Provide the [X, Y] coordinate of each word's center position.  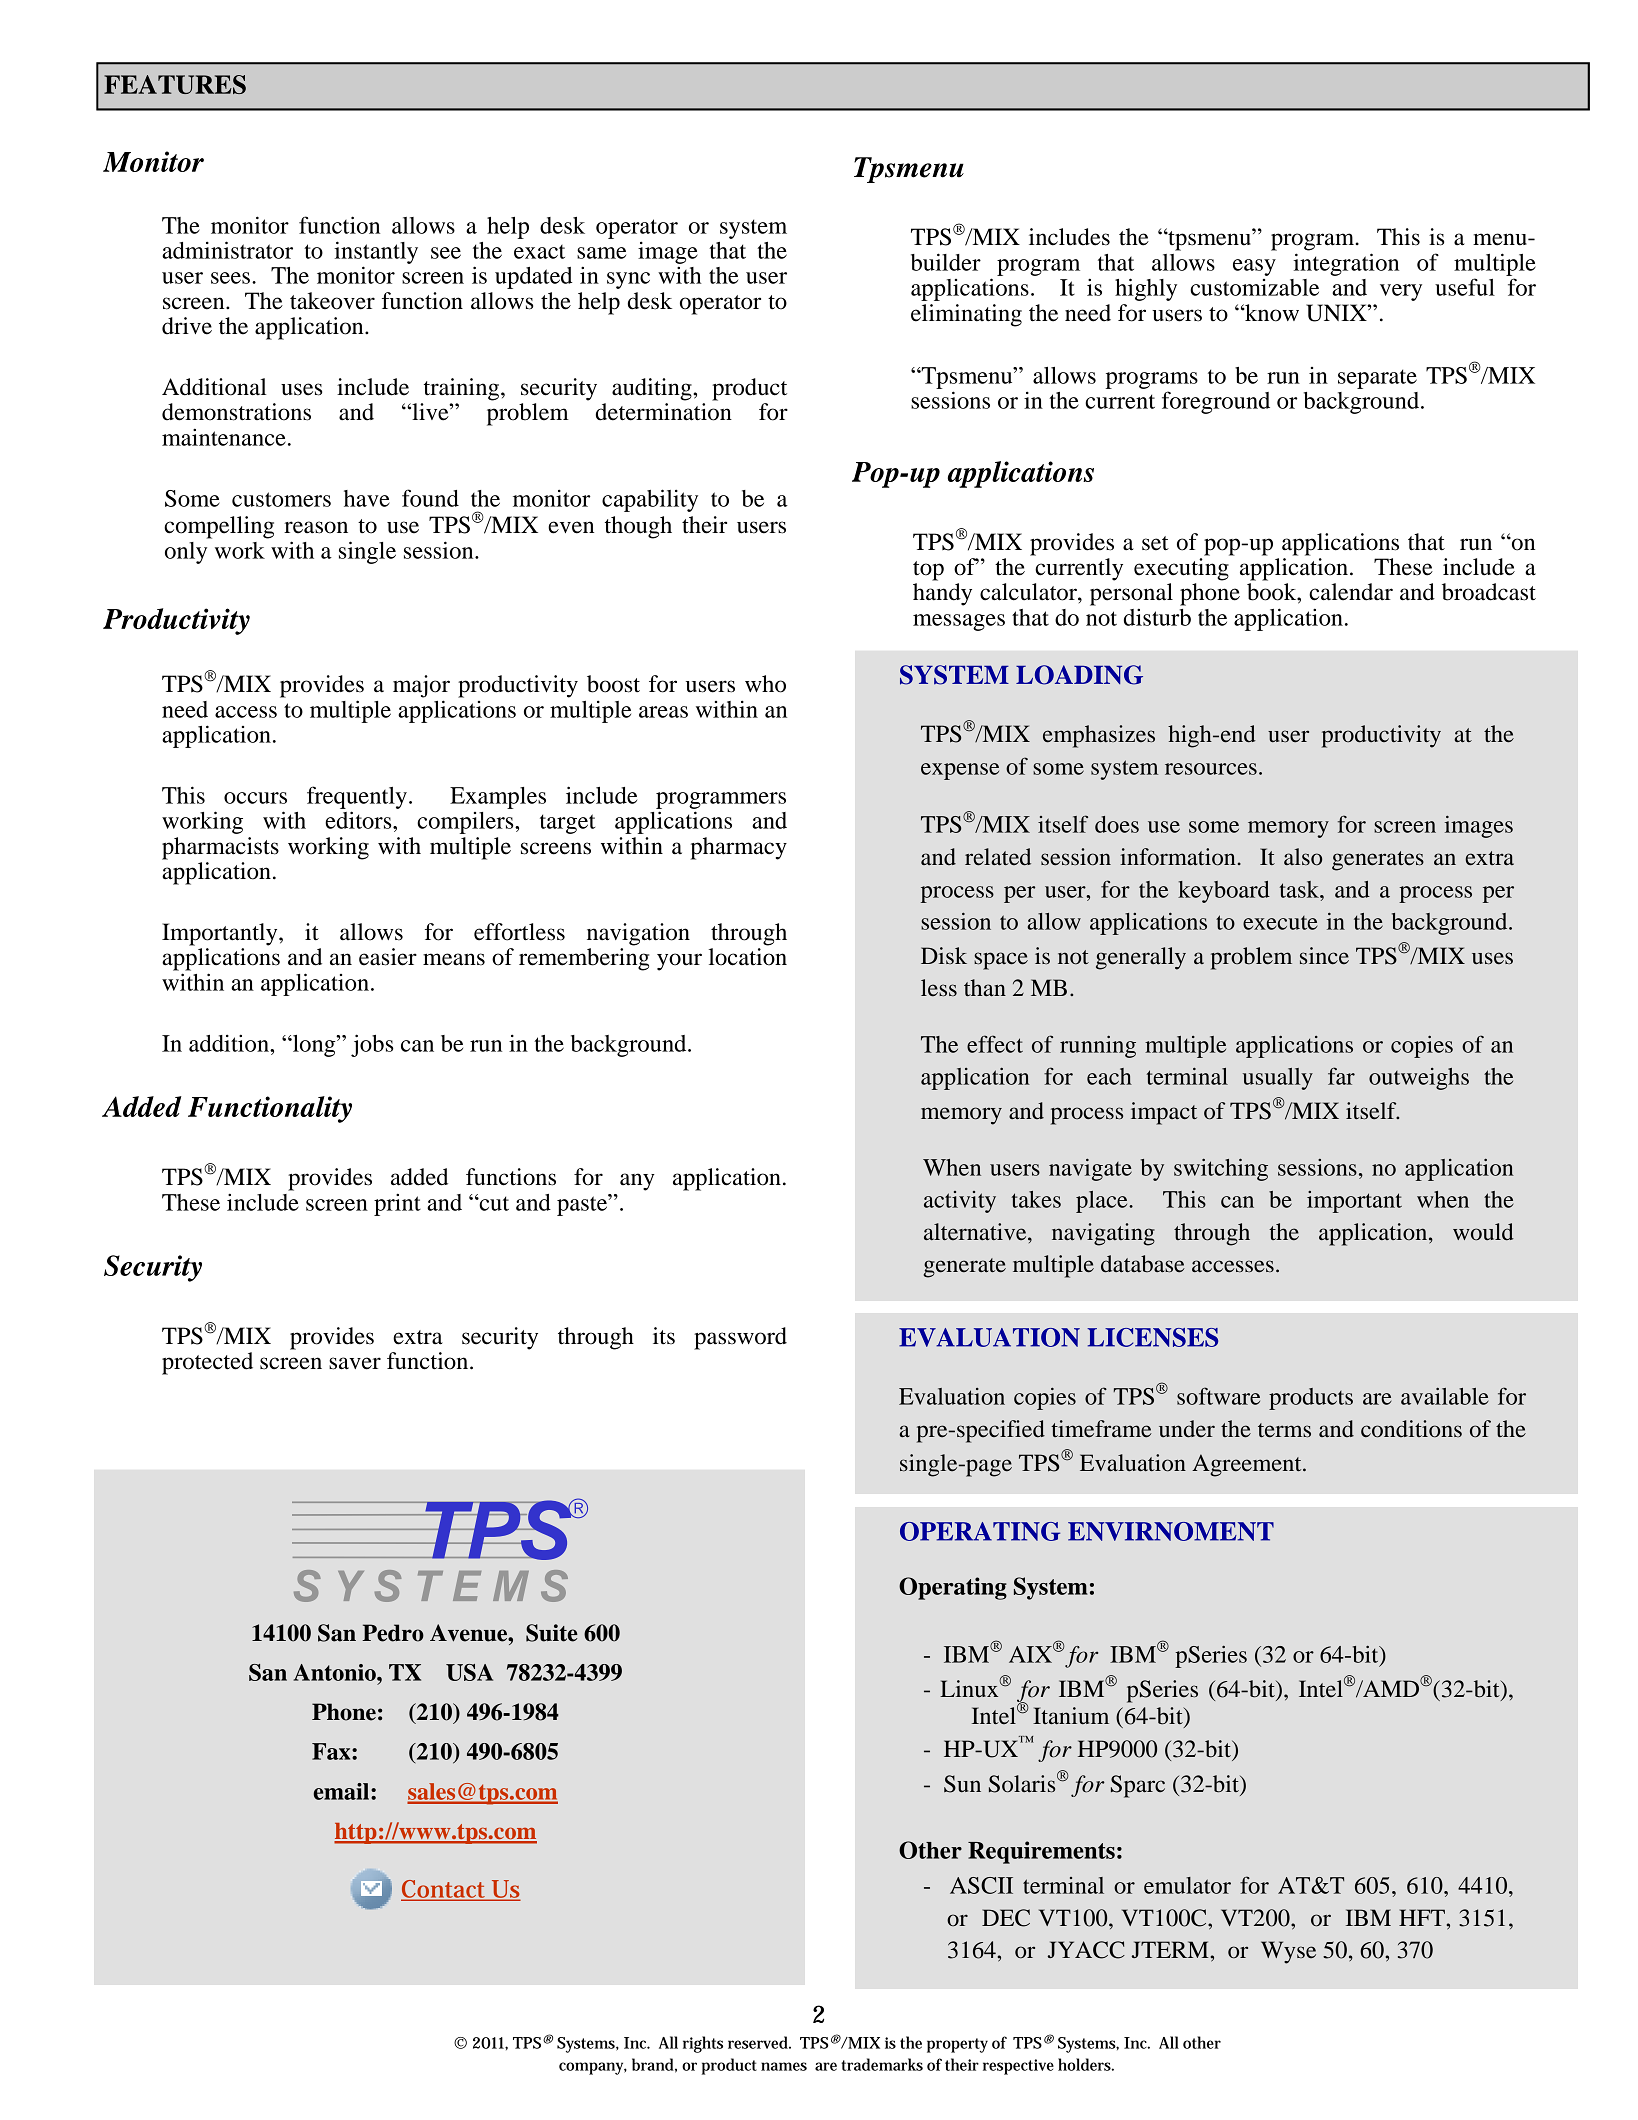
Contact [445, 1890]
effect [995, 1044]
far [1341, 1076]
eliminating [966, 315]
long [314, 1046]
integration [1346, 264]
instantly [376, 252]
